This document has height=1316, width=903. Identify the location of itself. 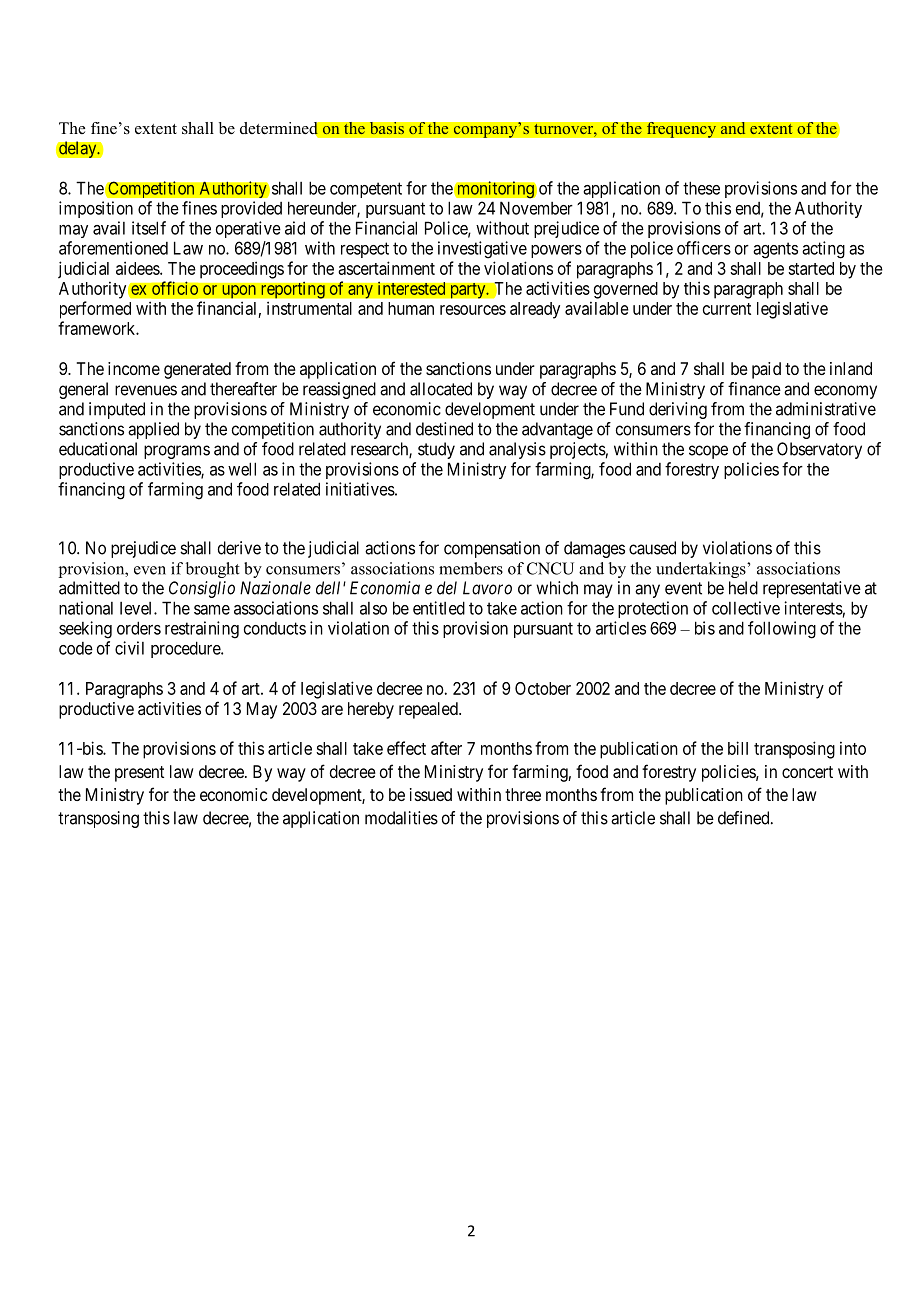
(149, 228).
